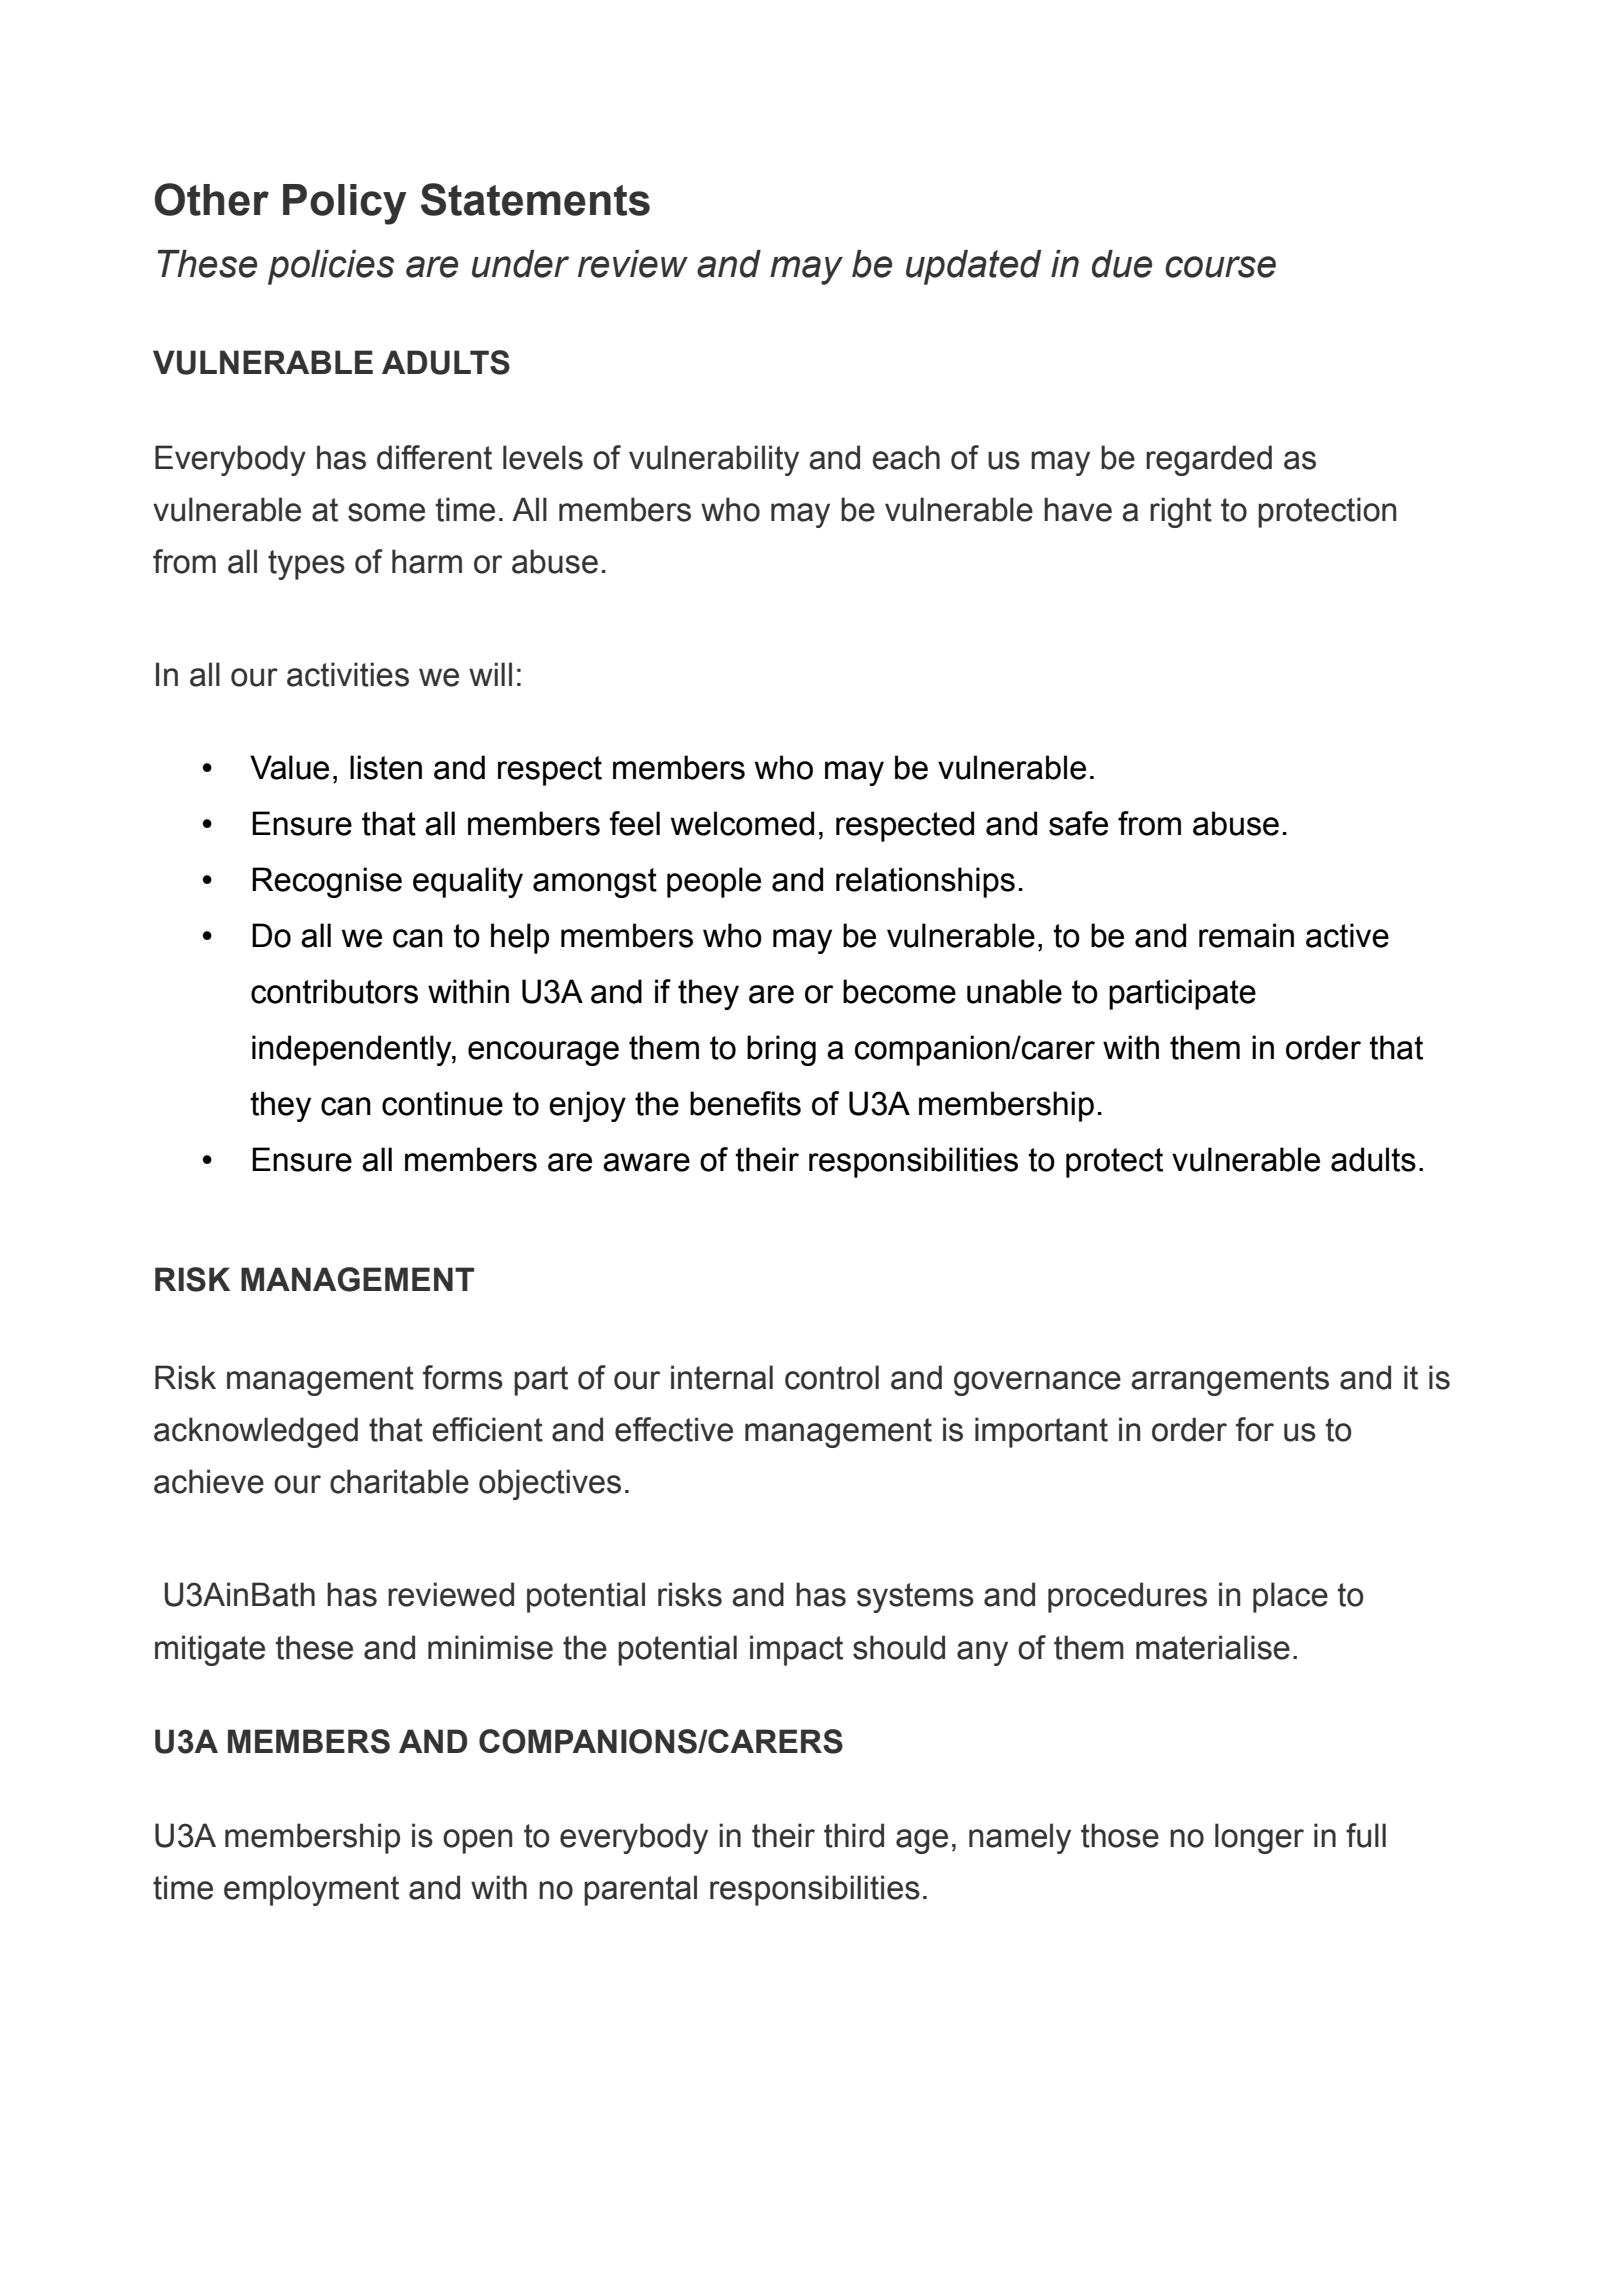 Image resolution: width=1606 pixels, height=2272 pixels. What do you see at coordinates (832, 1377) in the screenshot?
I see `control` at bounding box center [832, 1377].
